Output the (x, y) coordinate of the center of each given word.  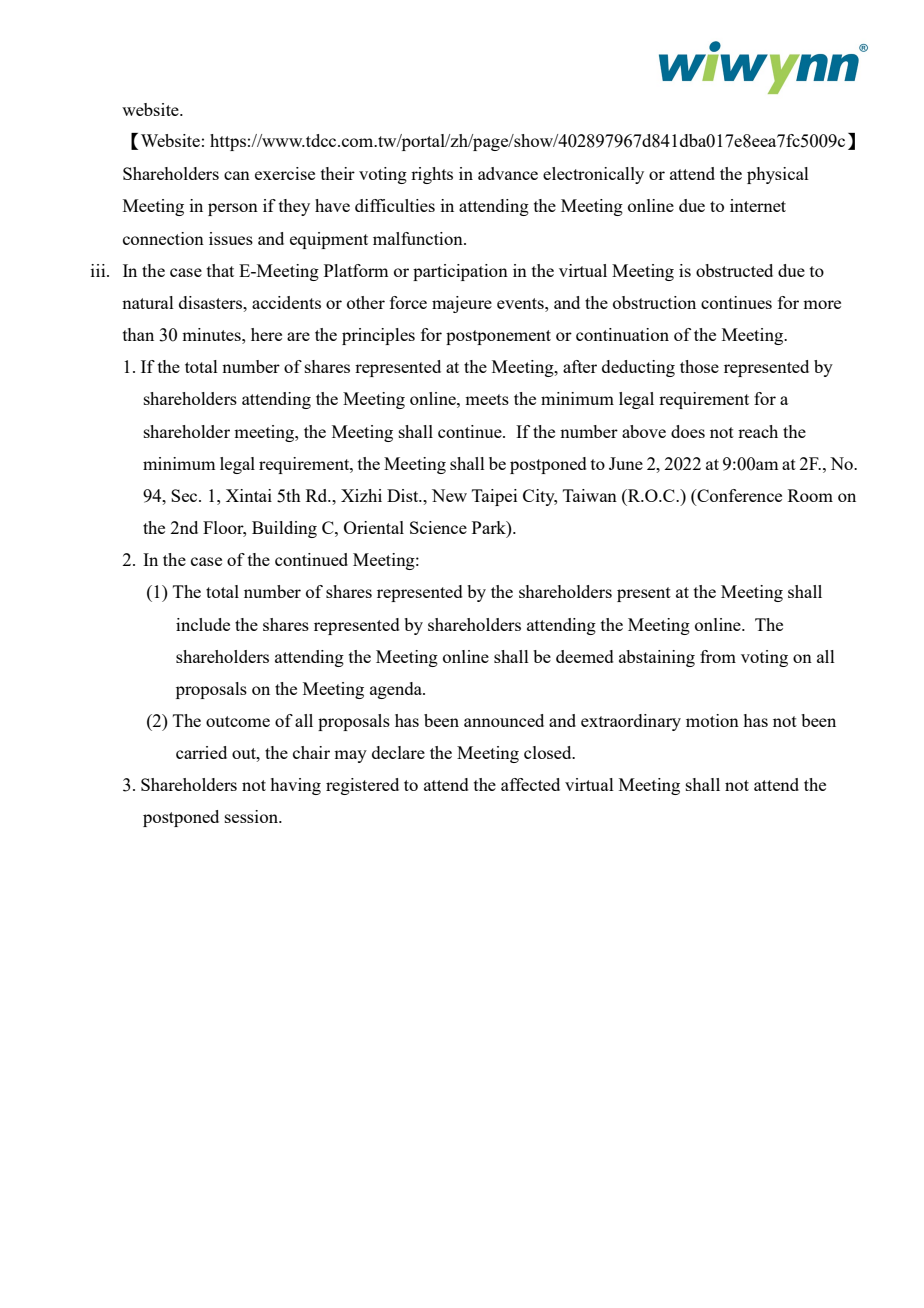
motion (712, 720)
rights (432, 175)
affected (530, 784)
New (449, 495)
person (233, 209)
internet (758, 205)
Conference (738, 497)
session (252, 816)
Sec (185, 495)
